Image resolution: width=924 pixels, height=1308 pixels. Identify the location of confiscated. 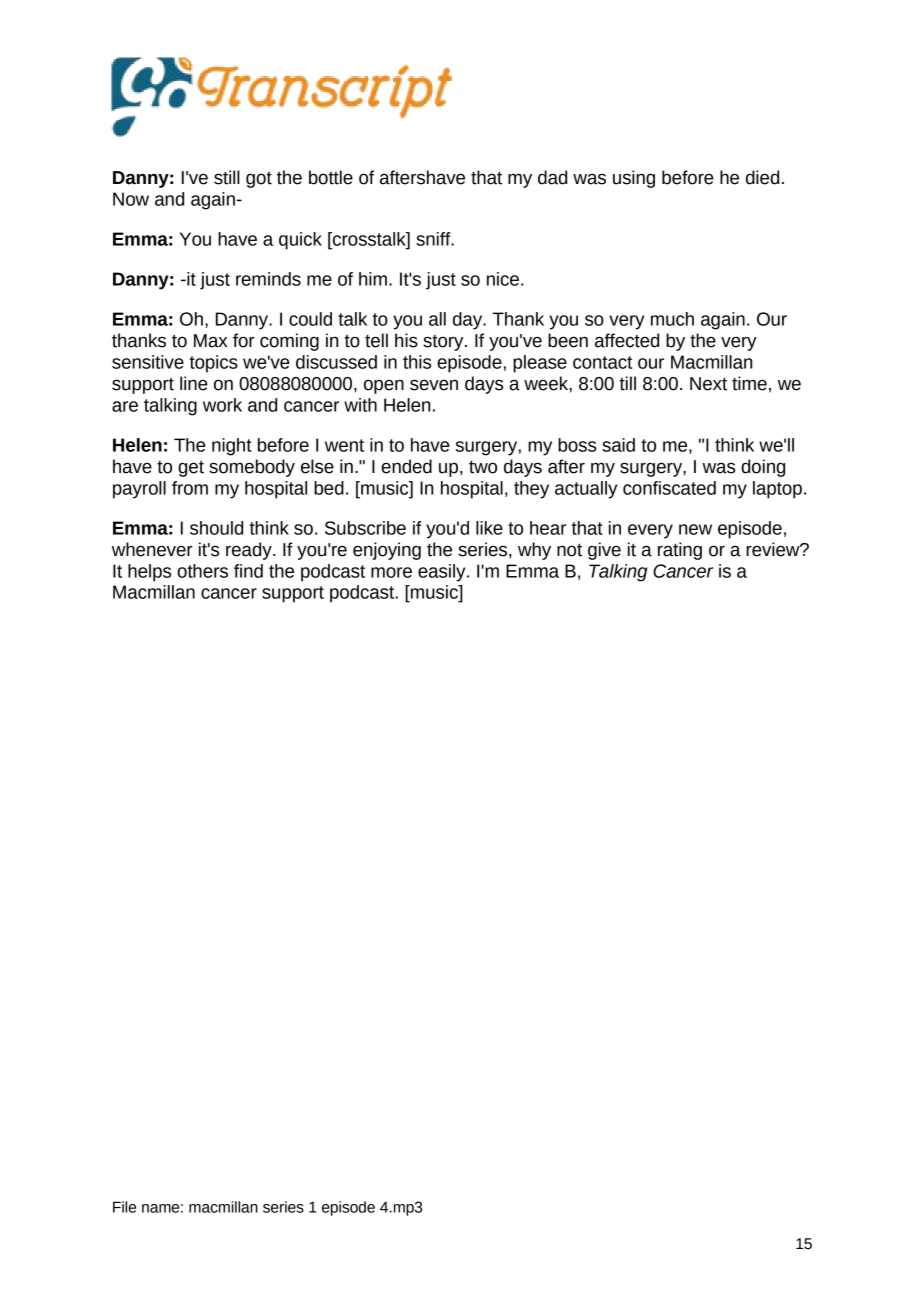
(669, 488).
